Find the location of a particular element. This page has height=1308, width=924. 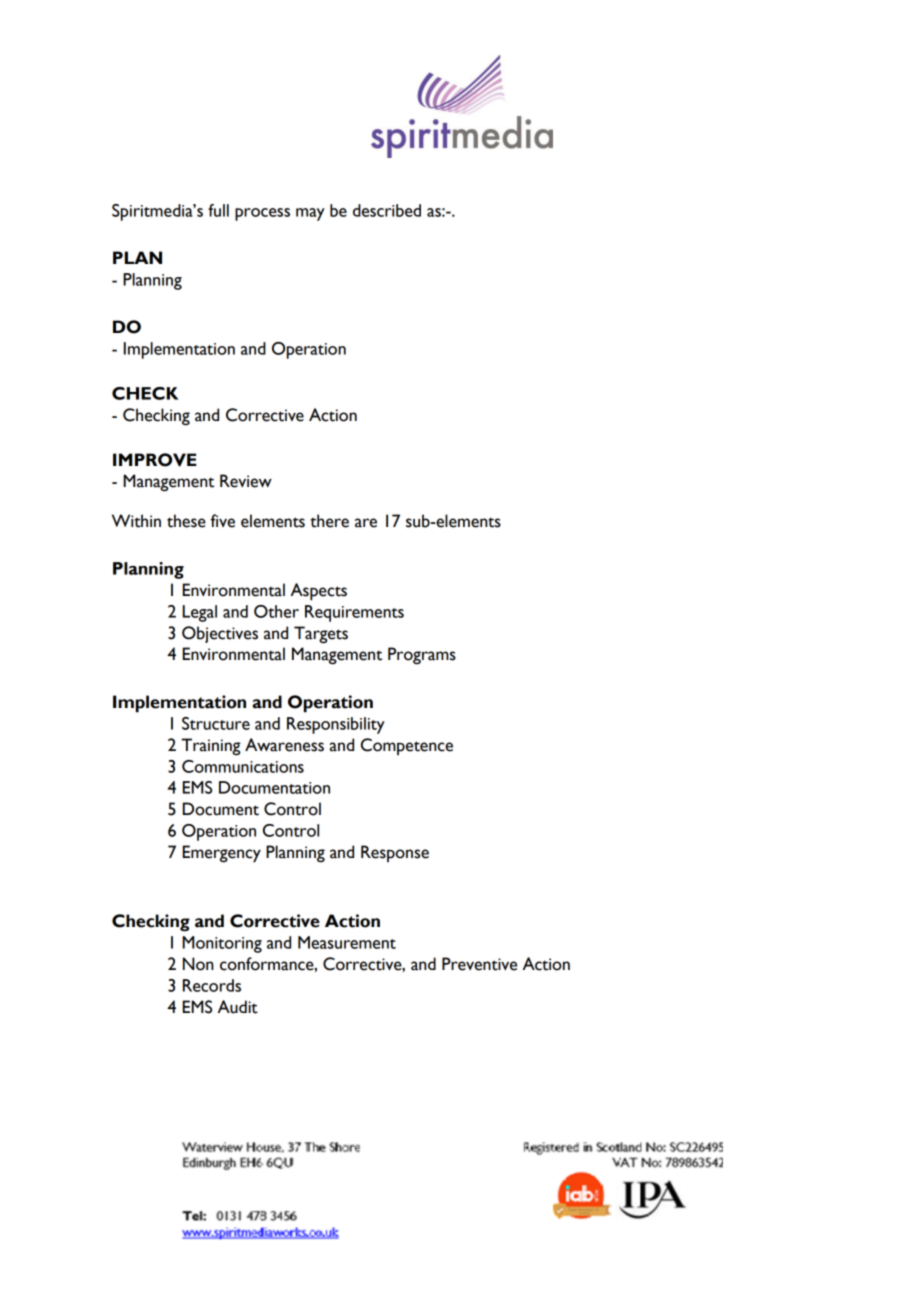

Preventive is located at coordinates (479, 964).
